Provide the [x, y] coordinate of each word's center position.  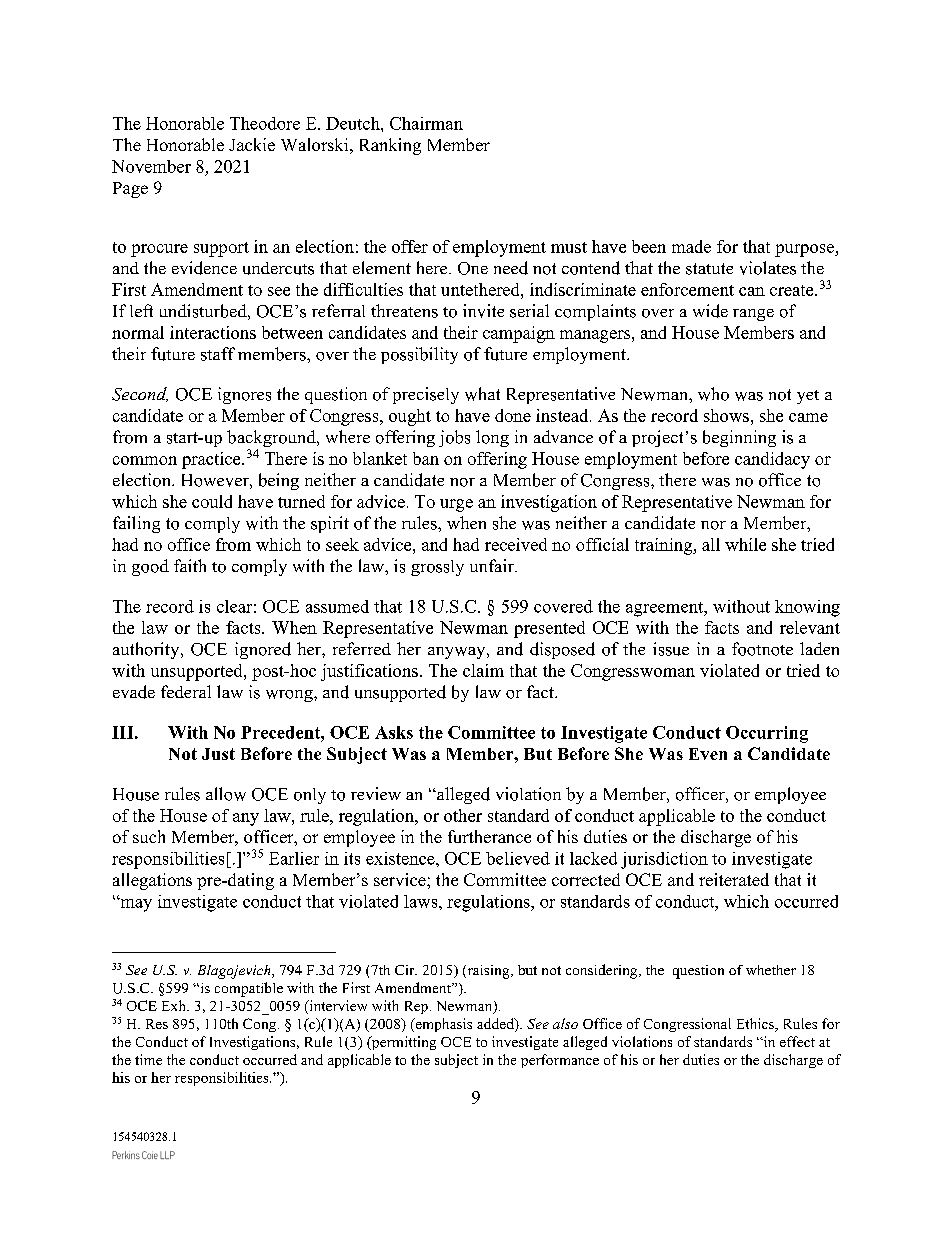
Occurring [767, 734]
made [691, 246]
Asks [394, 732]
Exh [175, 1005]
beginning [739, 438]
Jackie [252, 144]
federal [186, 691]
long [492, 438]
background [272, 440]
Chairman [426, 123]
